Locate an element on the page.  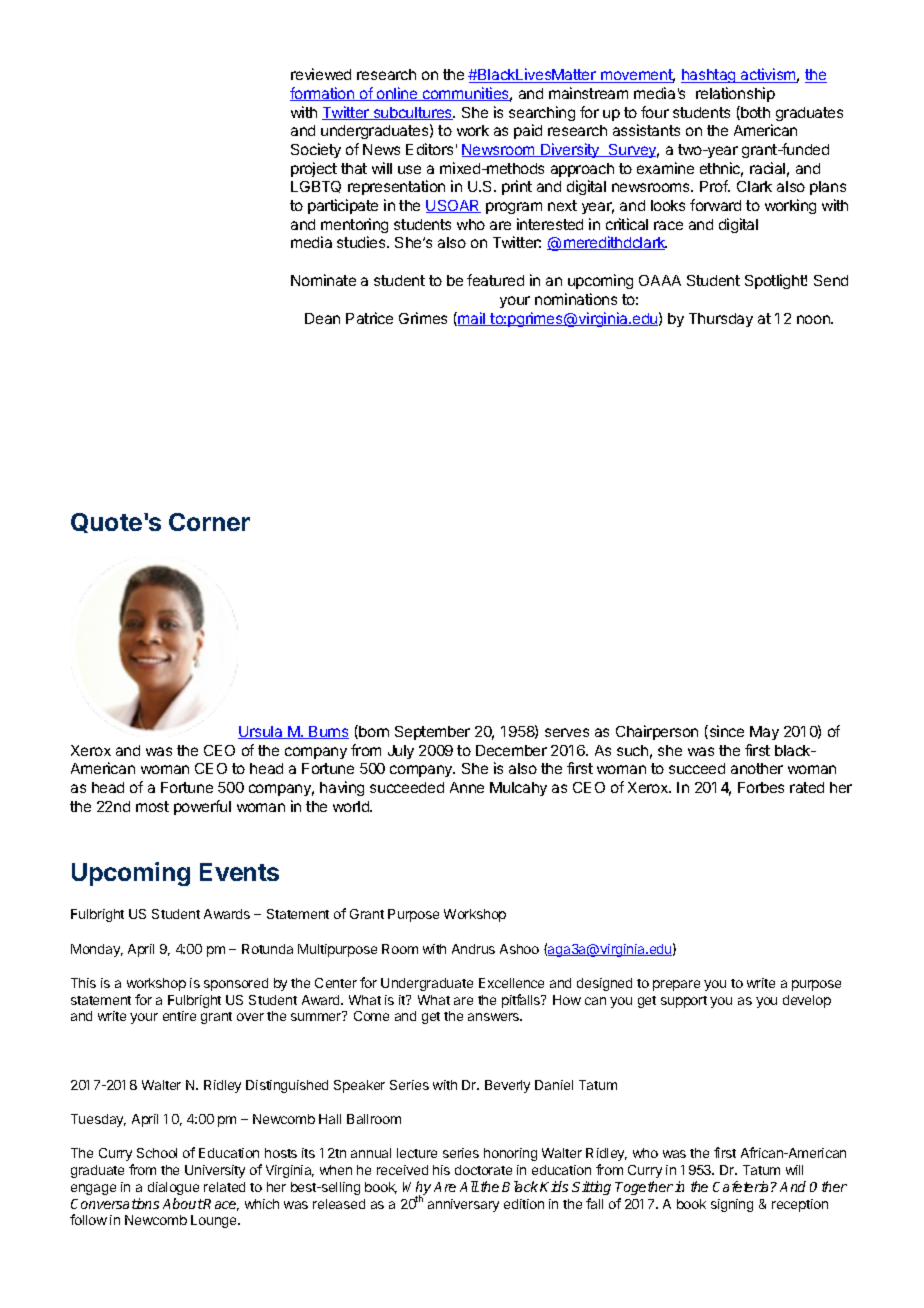
Thursday is located at coordinates (721, 320).
